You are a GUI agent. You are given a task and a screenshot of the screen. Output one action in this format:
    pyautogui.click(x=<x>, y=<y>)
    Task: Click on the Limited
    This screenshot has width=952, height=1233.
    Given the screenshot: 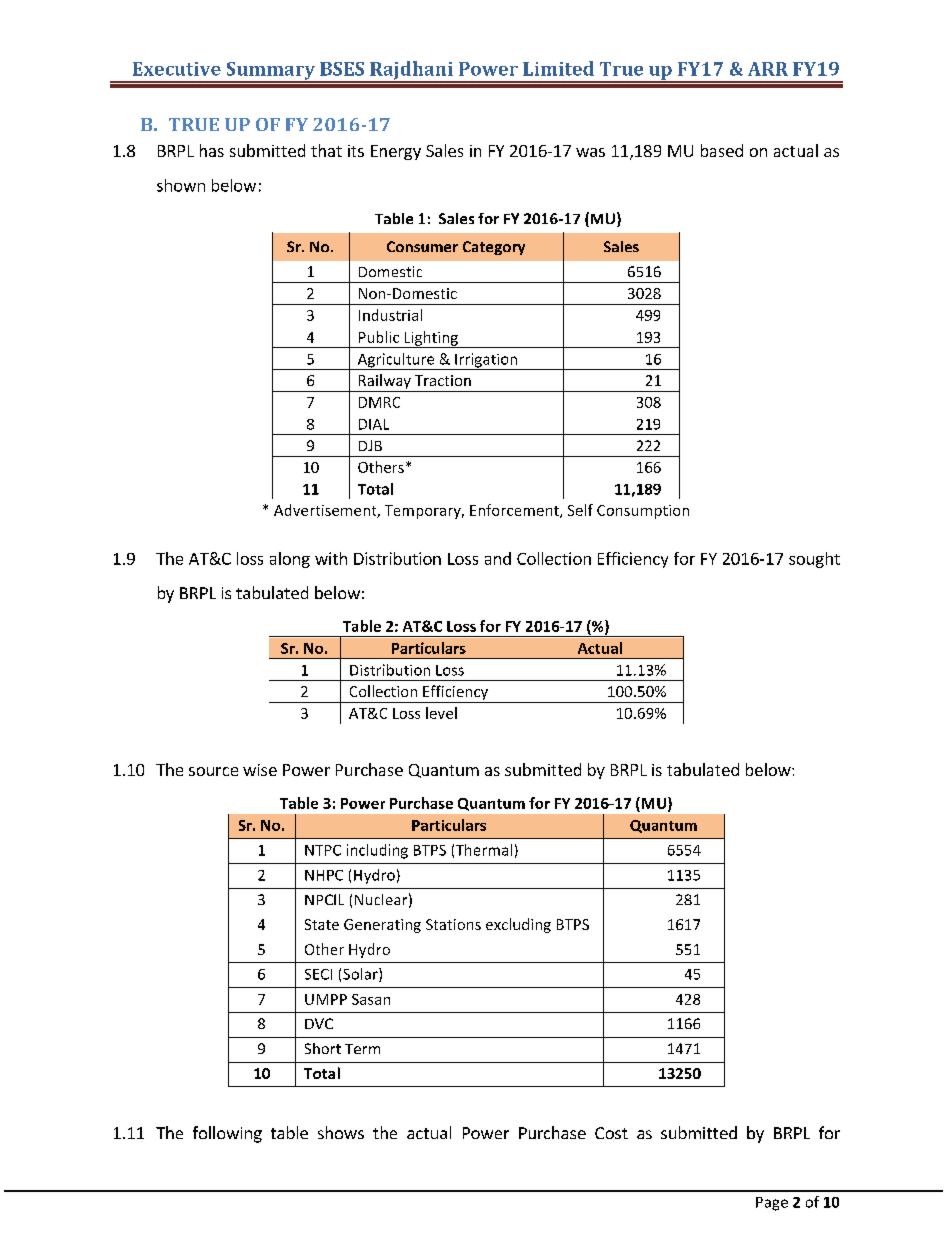 What is the action you would take?
    pyautogui.click(x=558, y=68)
